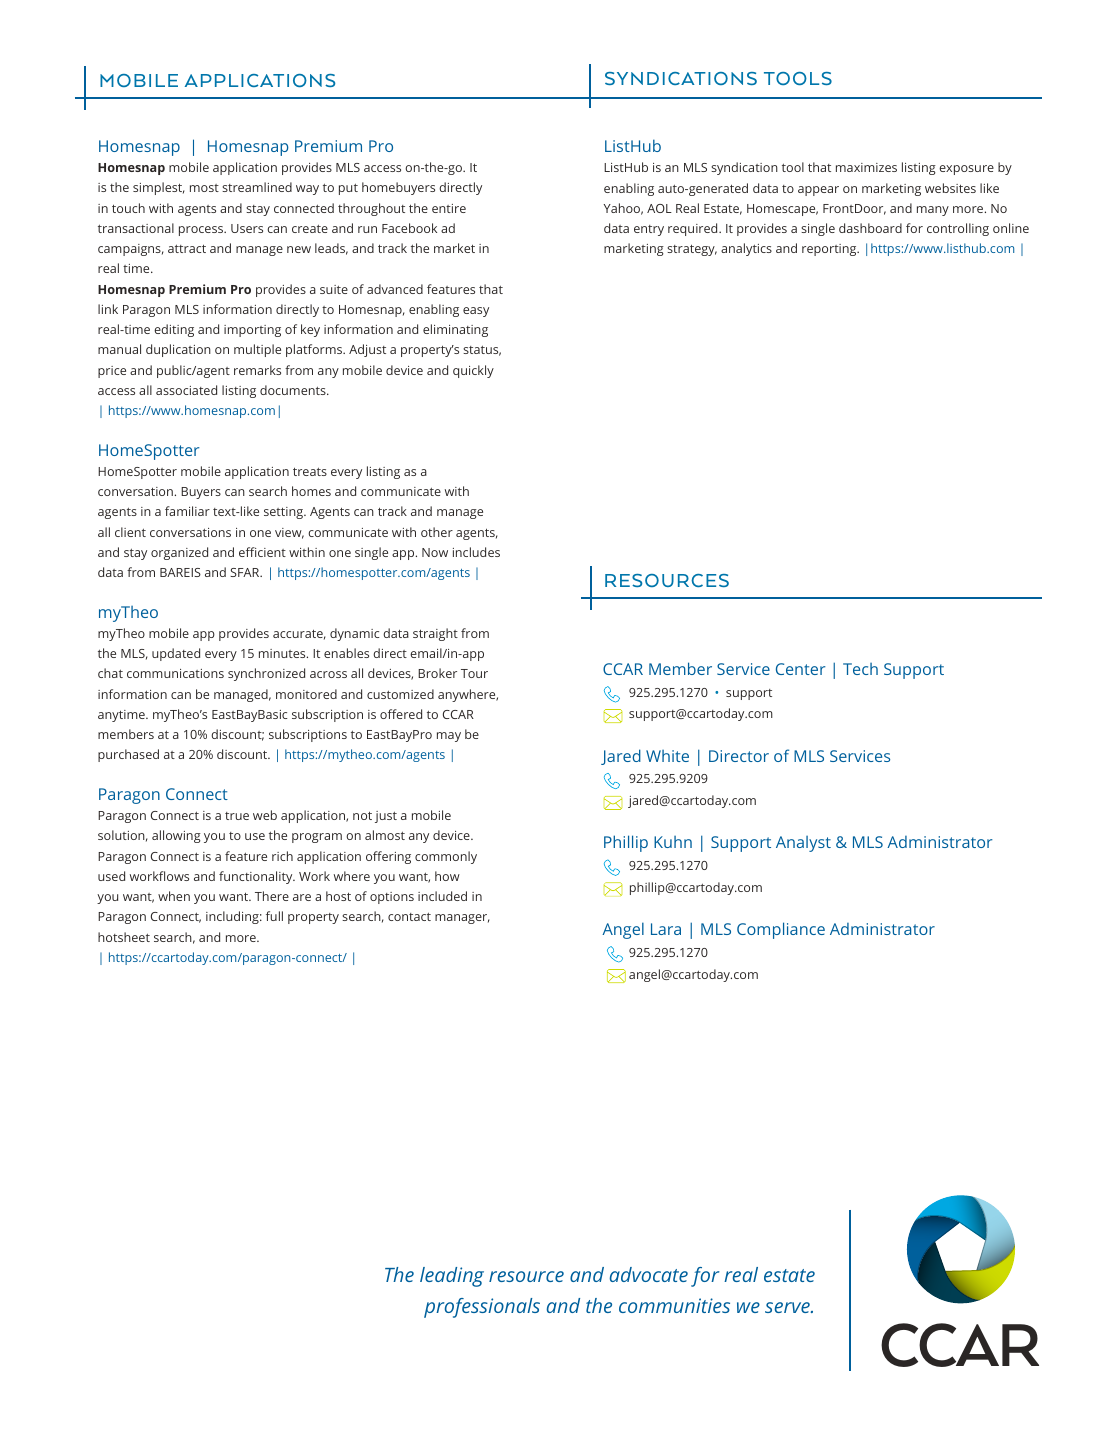 This image has height=1432, width=1107. Describe the element at coordinates (473, 371) in the image. I see `quickly` at that location.
